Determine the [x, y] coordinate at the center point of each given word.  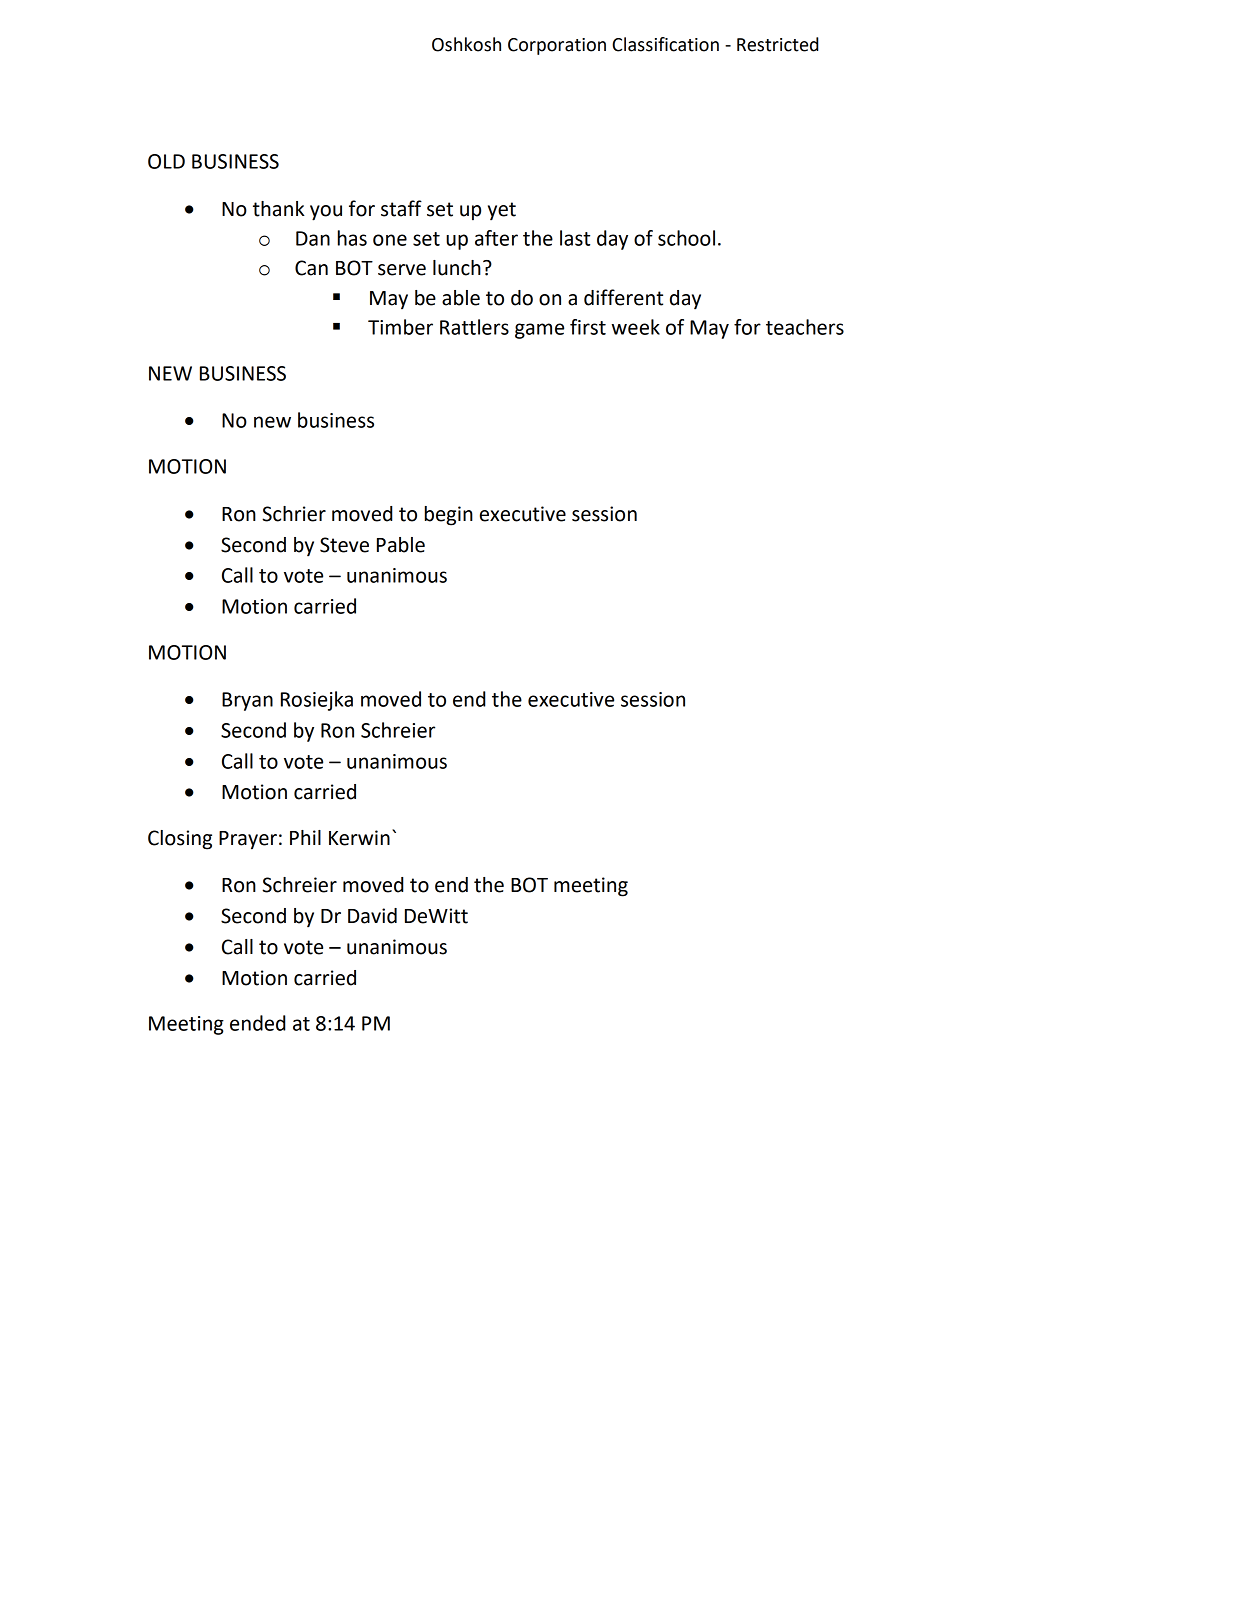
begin [449, 516]
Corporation [557, 46]
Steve [344, 545]
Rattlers [474, 327]
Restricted [777, 44]
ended [257, 1023]
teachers [805, 327]
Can [311, 268]
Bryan [247, 701]
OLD [166, 161]
